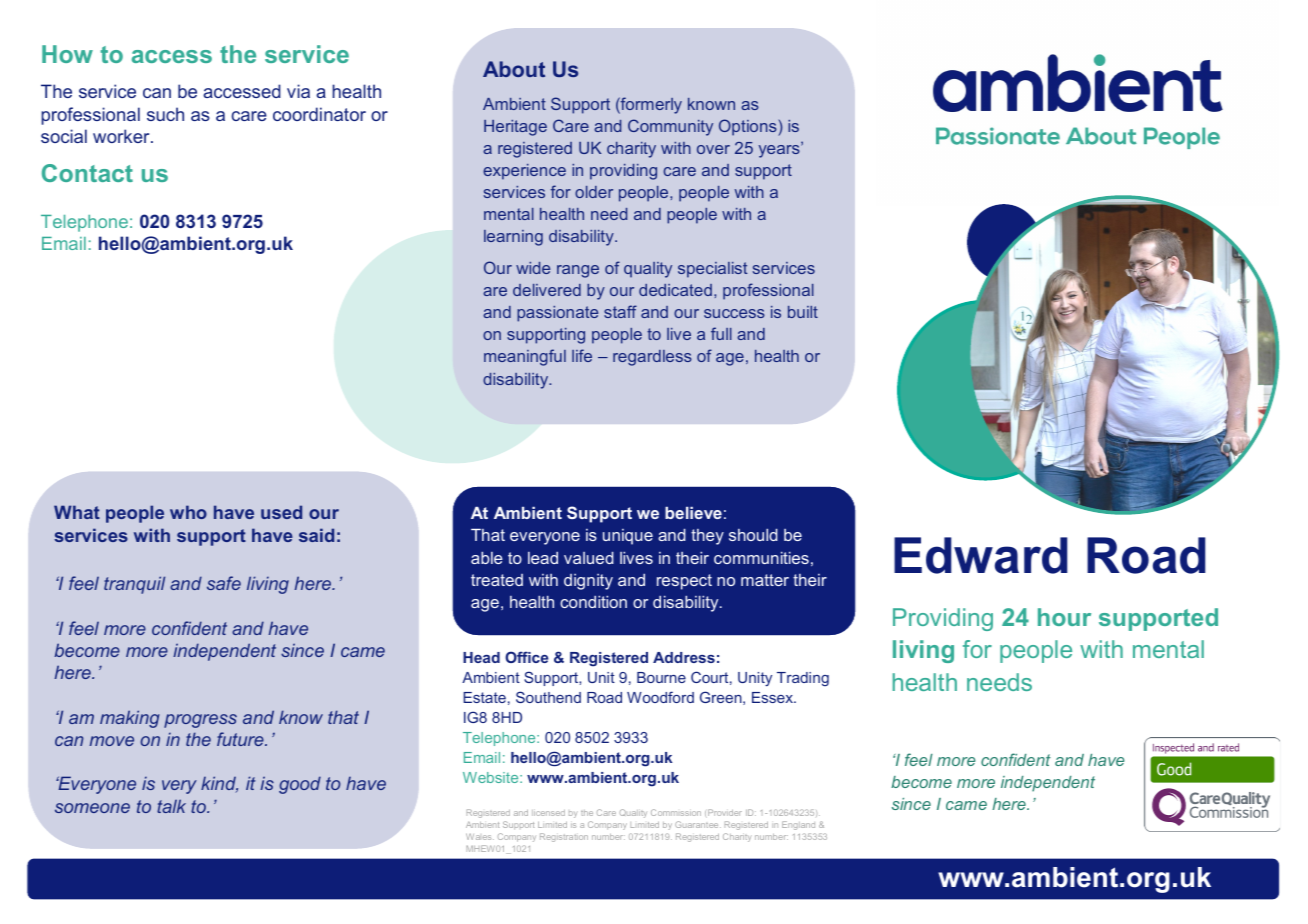 The height and width of the document is (924, 1308). What do you see at coordinates (593, 602) in the document?
I see `condition` at bounding box center [593, 602].
